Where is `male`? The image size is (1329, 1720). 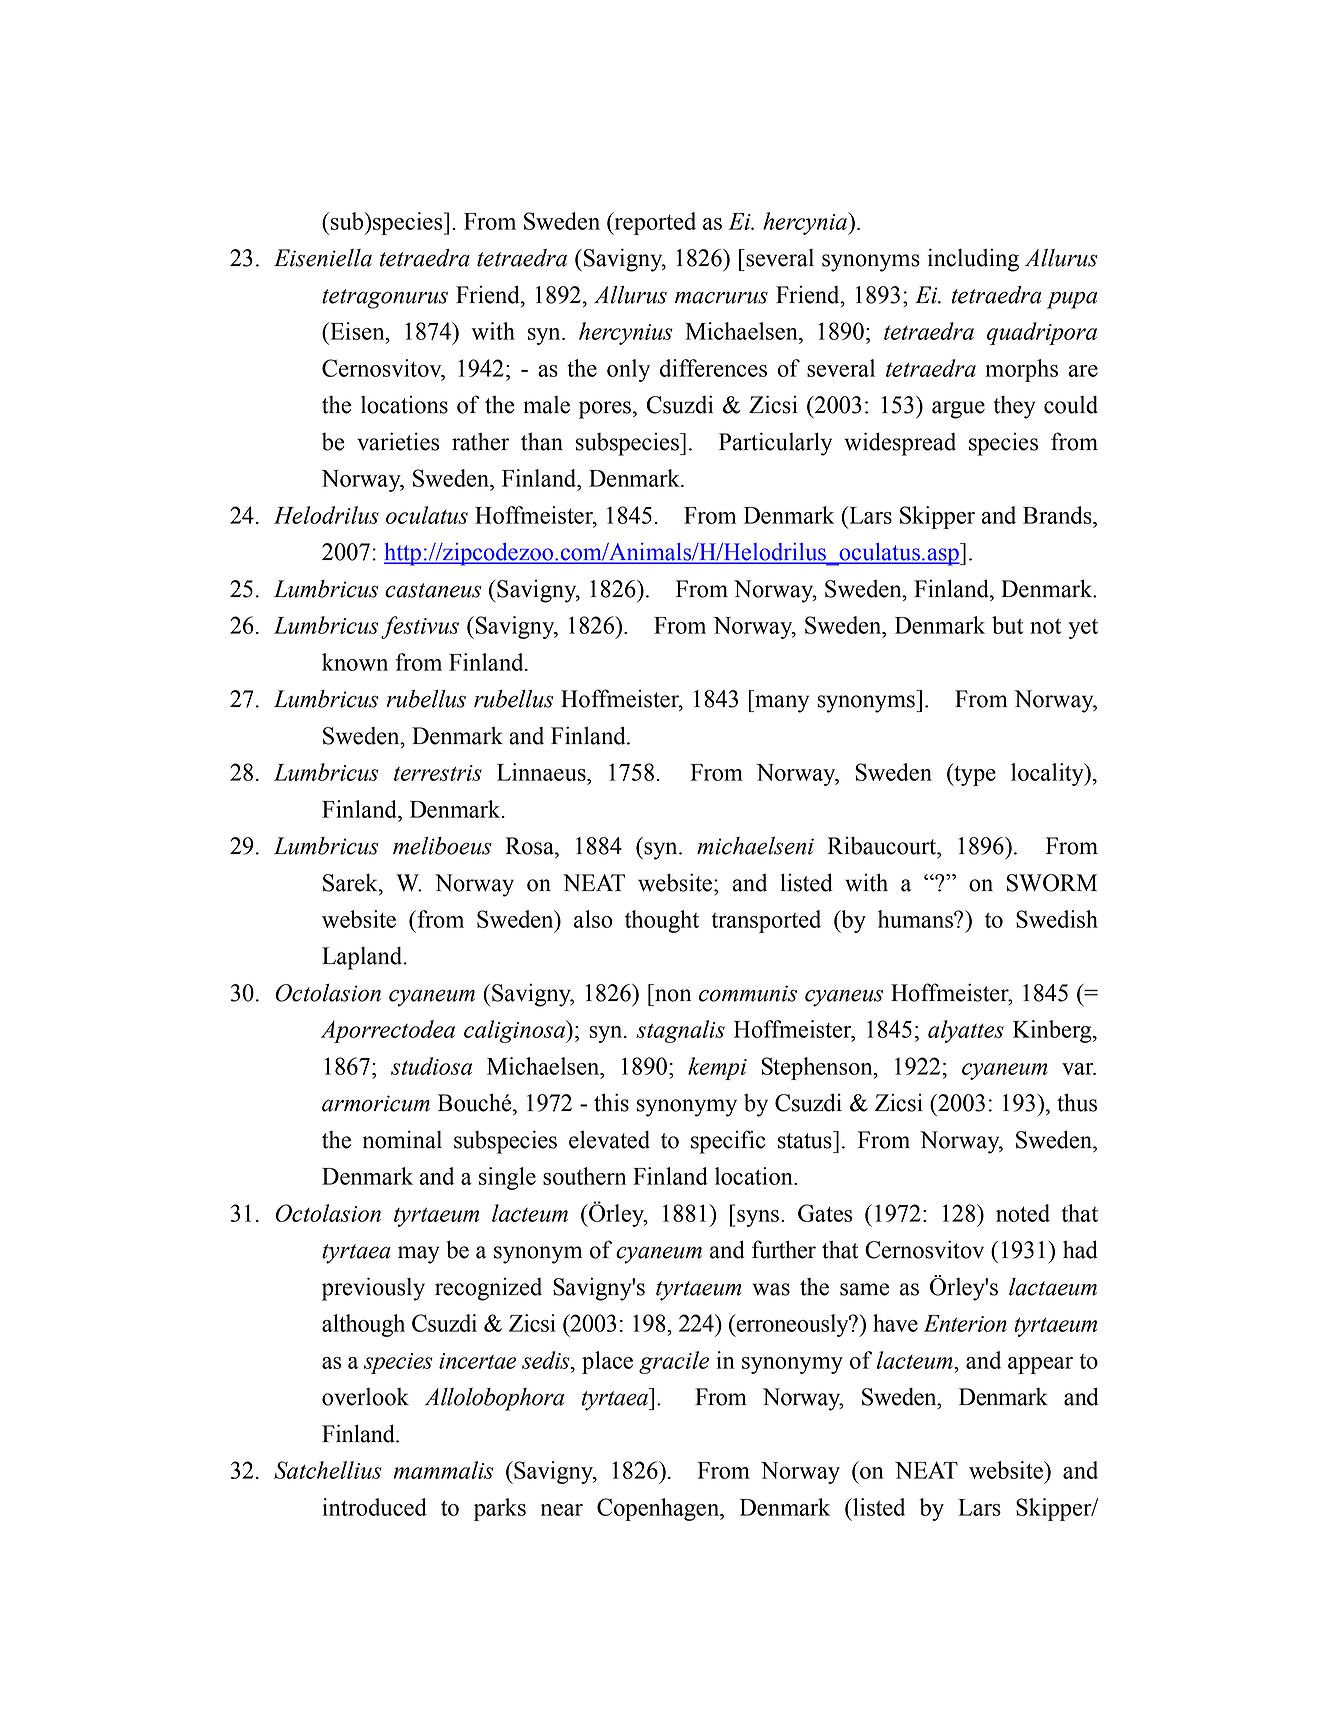
male is located at coordinates (546, 405).
